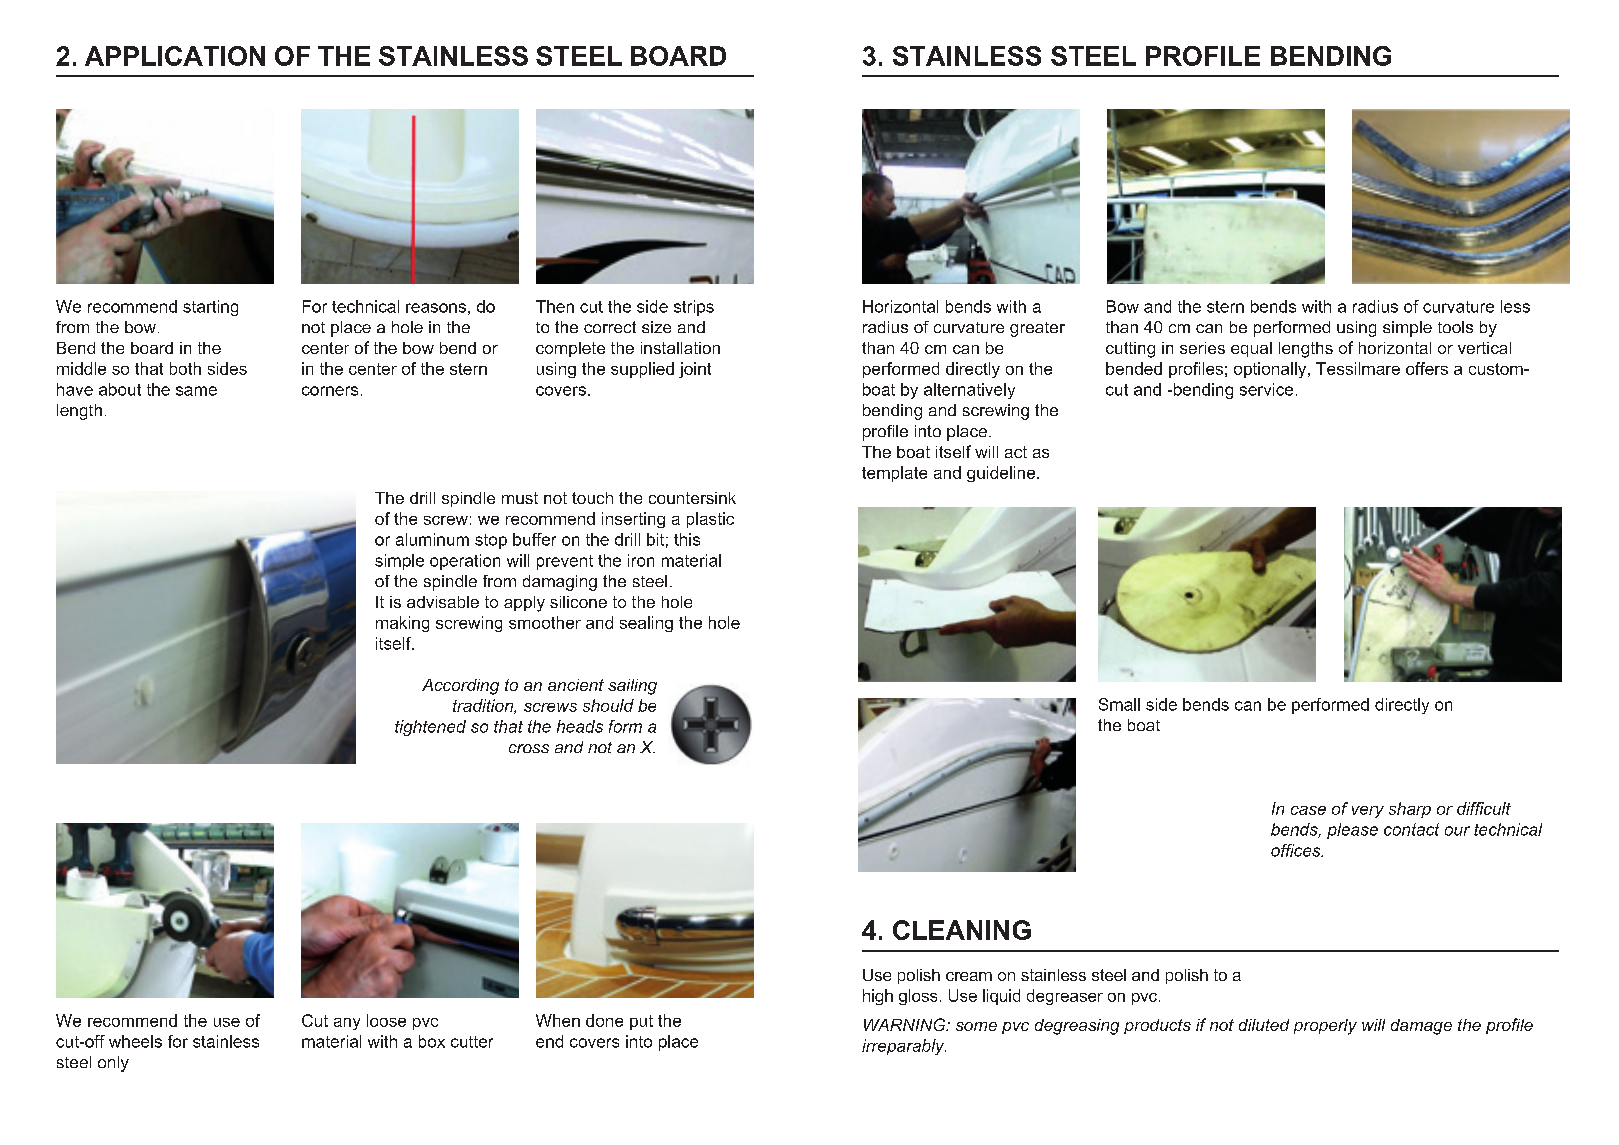 This screenshot has height=1145, width=1619. What do you see at coordinates (347, 1024) in the screenshot?
I see `any` at bounding box center [347, 1024].
